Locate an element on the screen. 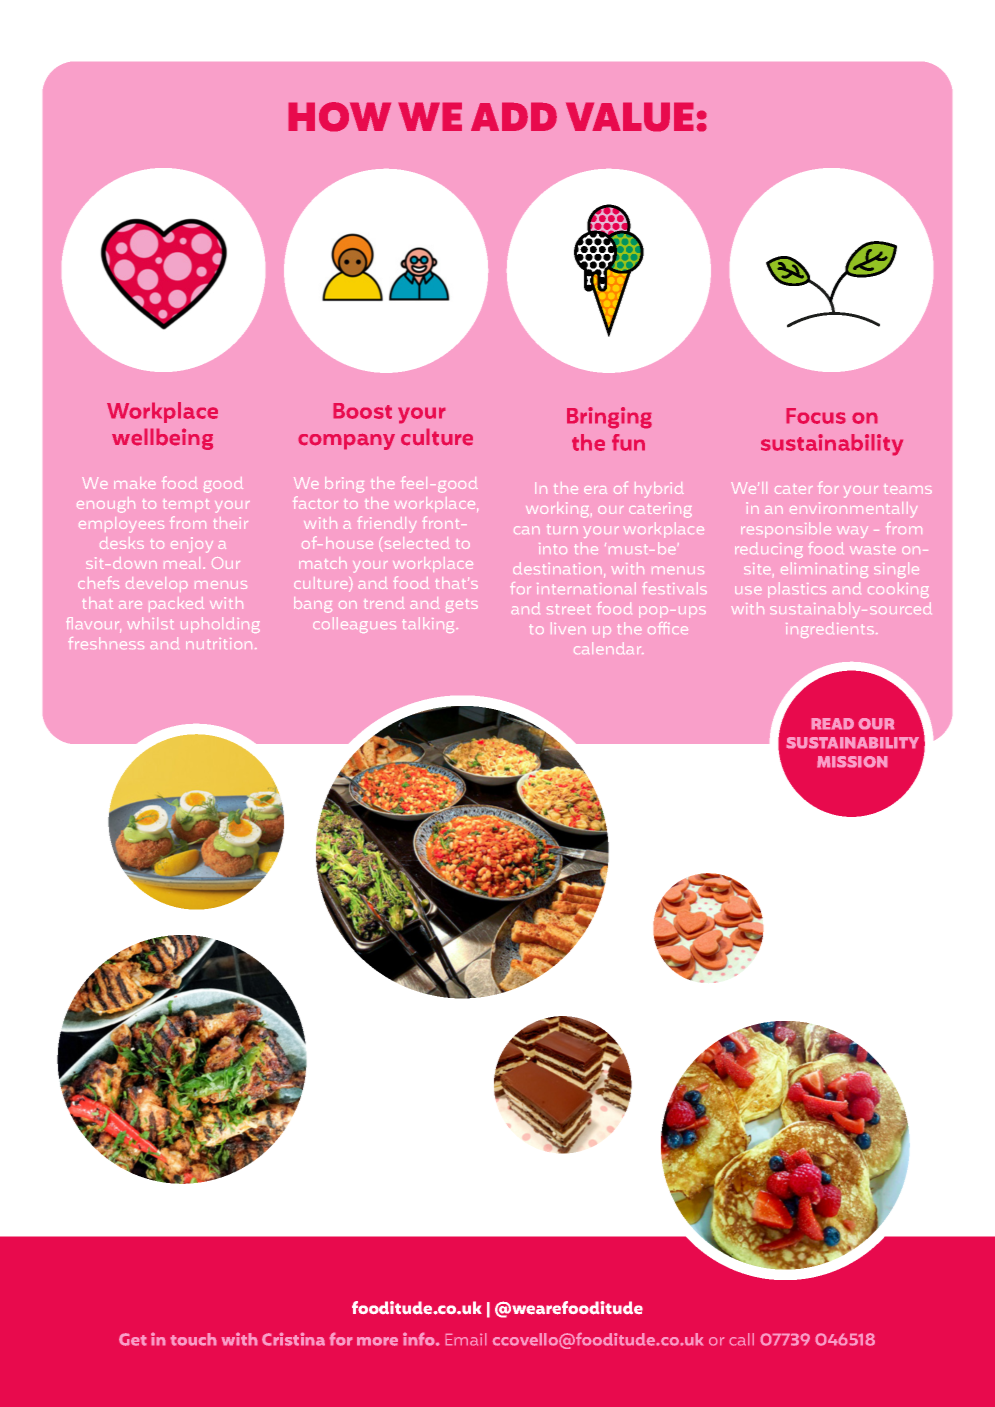  ADD is located at coordinates (514, 117).
